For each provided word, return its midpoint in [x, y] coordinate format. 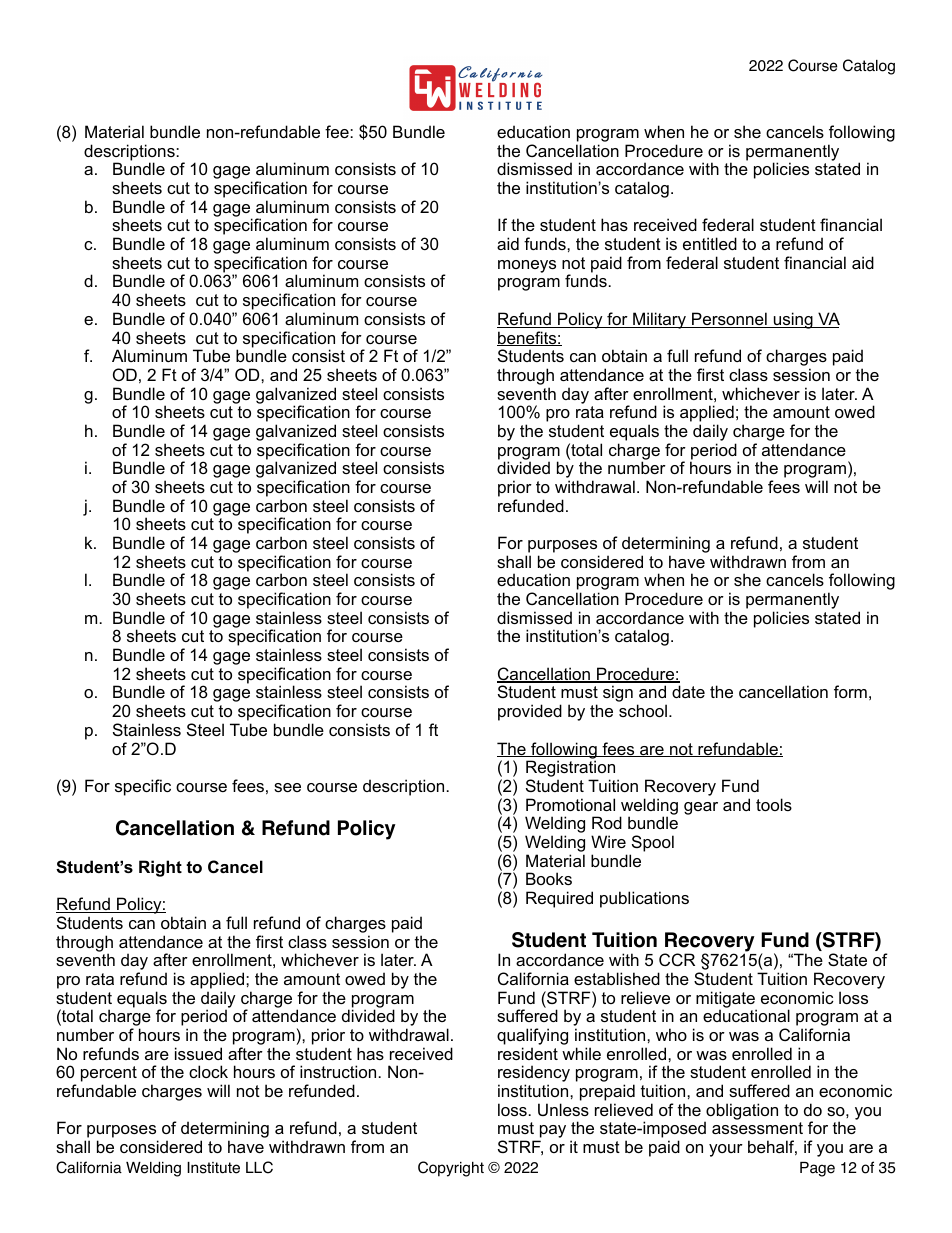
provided [530, 712]
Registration [570, 770]
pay [551, 1133]
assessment [757, 1128]
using [793, 320]
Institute [213, 1168]
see [287, 787]
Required [559, 899]
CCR [677, 959]
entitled [710, 243]
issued [198, 1053]
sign [618, 693]
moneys [527, 266]
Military [660, 320]
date [688, 691]
